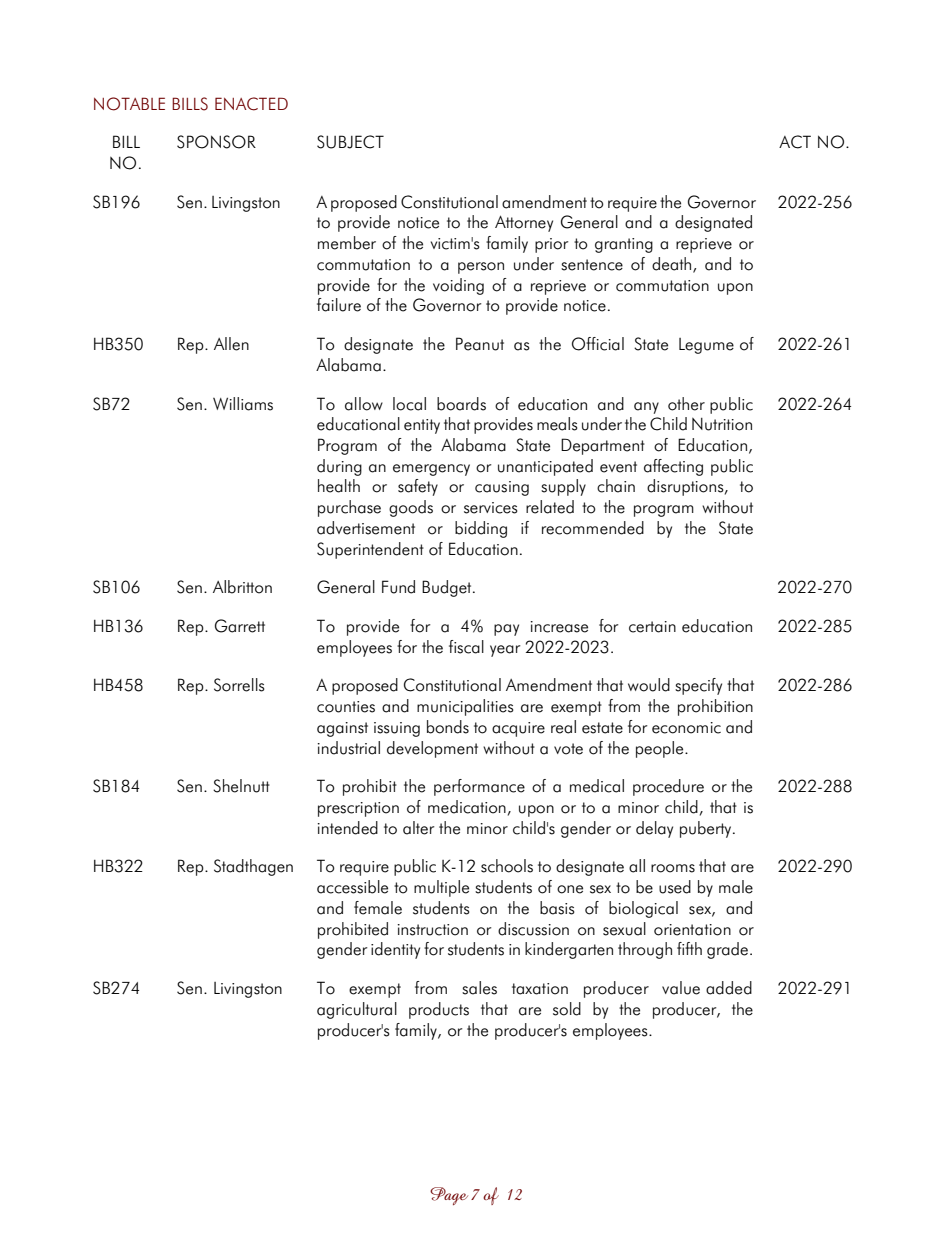  What do you see at coordinates (466, 647) in the screenshot?
I see `fiscal` at bounding box center [466, 647].
